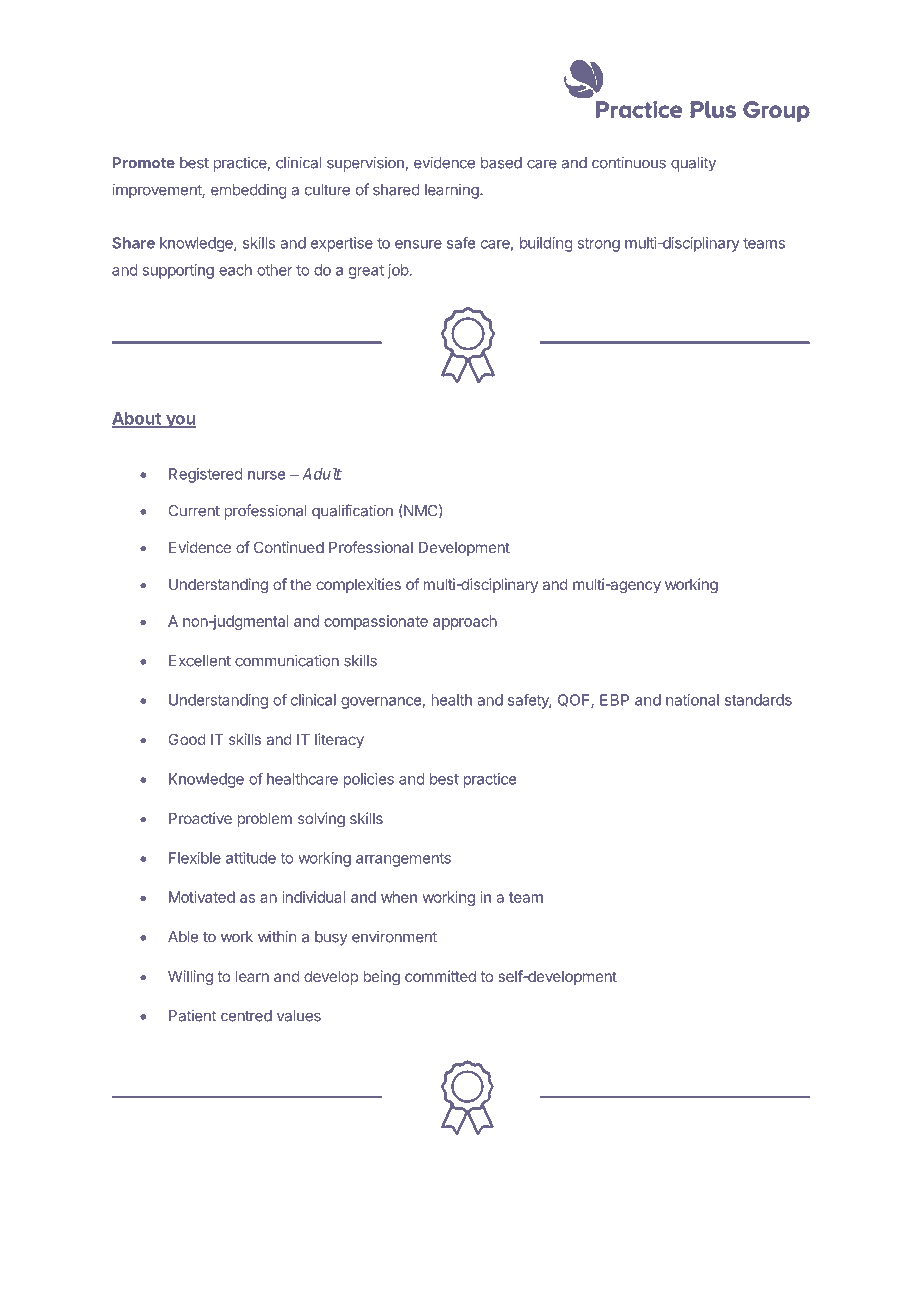 Image resolution: width=924 pixels, height=1308 pixels. Describe the element at coordinates (693, 164) in the image. I see `quality` at that location.
